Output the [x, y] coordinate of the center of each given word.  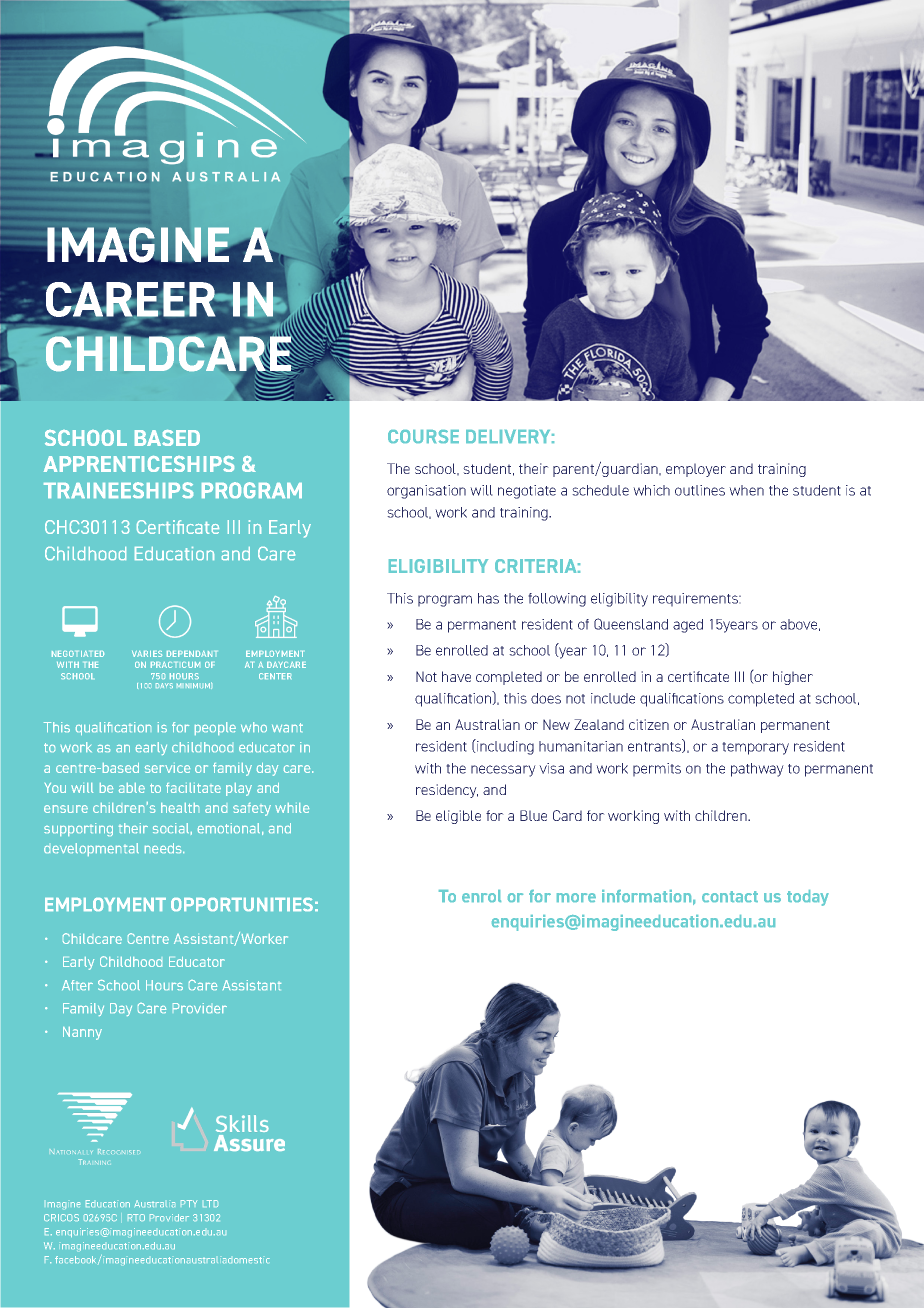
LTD [210, 1203]
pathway [757, 770]
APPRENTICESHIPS [139, 464]
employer [696, 470]
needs [164, 848]
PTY [189, 1203]
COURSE [423, 436]
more [576, 897]
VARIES [147, 654]
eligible [458, 817]
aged [688, 626]
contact [730, 896]
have [456, 676]
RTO [136, 1217]
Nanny [82, 1033]
